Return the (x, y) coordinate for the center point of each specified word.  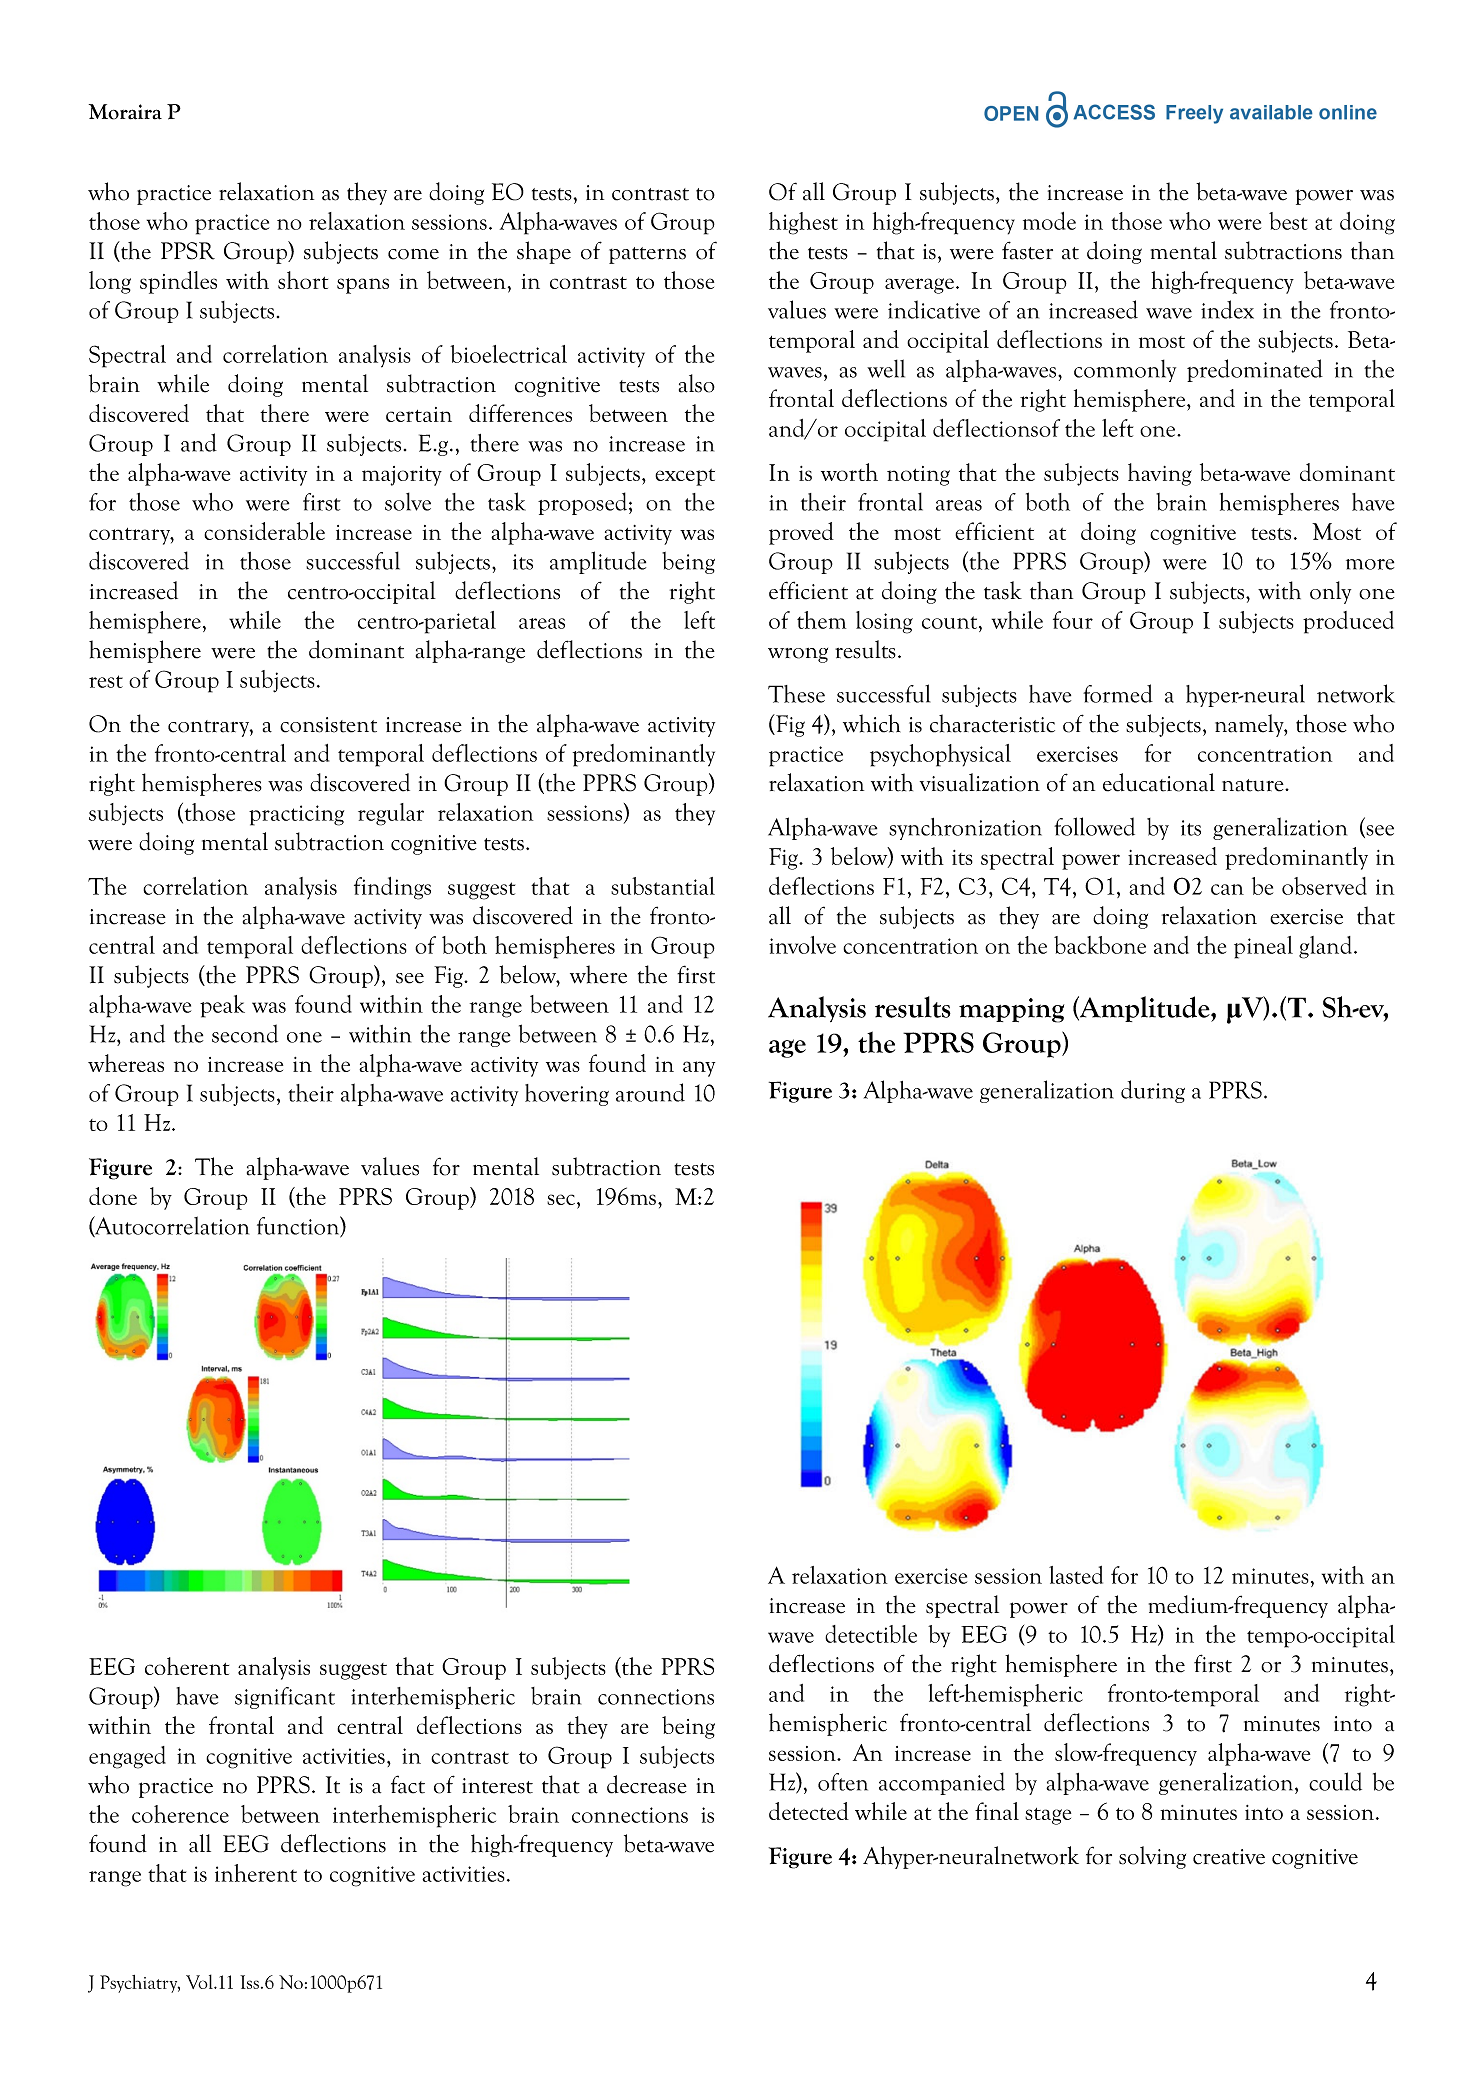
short (303, 280)
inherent (256, 1873)
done (113, 1196)
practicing (296, 815)
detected (809, 1811)
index (1227, 309)
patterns (647, 255)
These (796, 694)
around (650, 1092)
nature (1254, 785)
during (1153, 1091)
